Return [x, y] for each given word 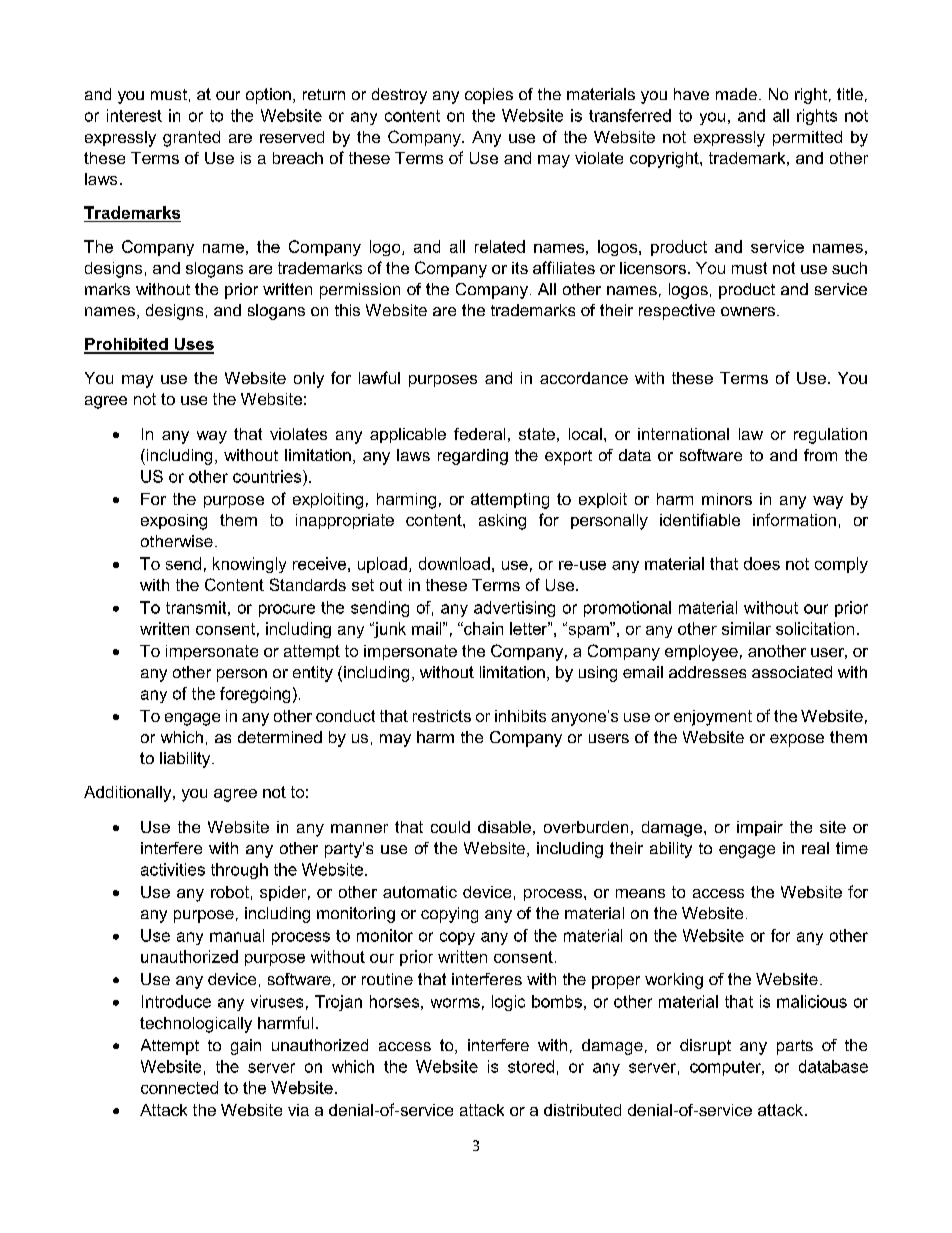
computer [726, 1068]
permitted [807, 138]
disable [504, 827]
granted [191, 139]
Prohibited [127, 345]
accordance [584, 378]
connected [179, 1087]
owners [748, 311]
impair [760, 828]
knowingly [249, 565]
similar [746, 628]
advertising [514, 609]
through [239, 871]
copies [489, 96]
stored [531, 1066]
